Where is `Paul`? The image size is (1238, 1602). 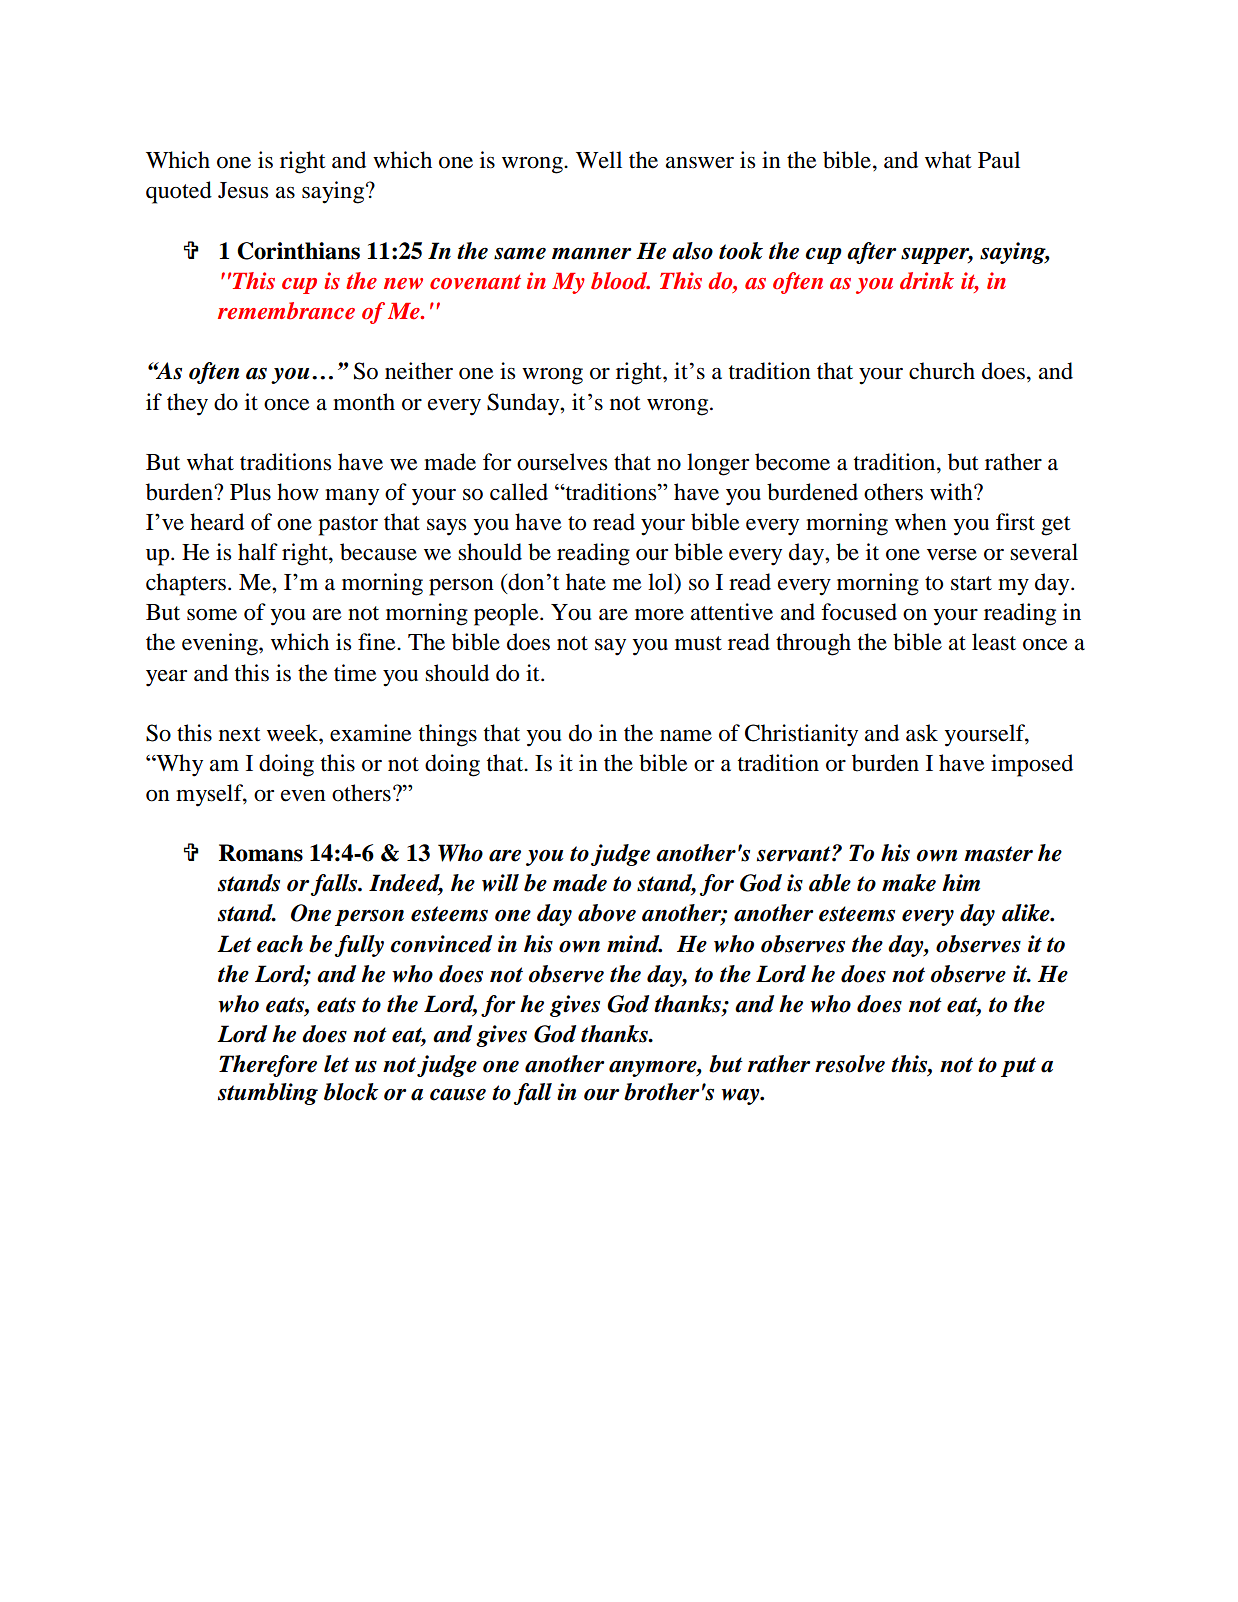
Paul is located at coordinates (999, 160).
